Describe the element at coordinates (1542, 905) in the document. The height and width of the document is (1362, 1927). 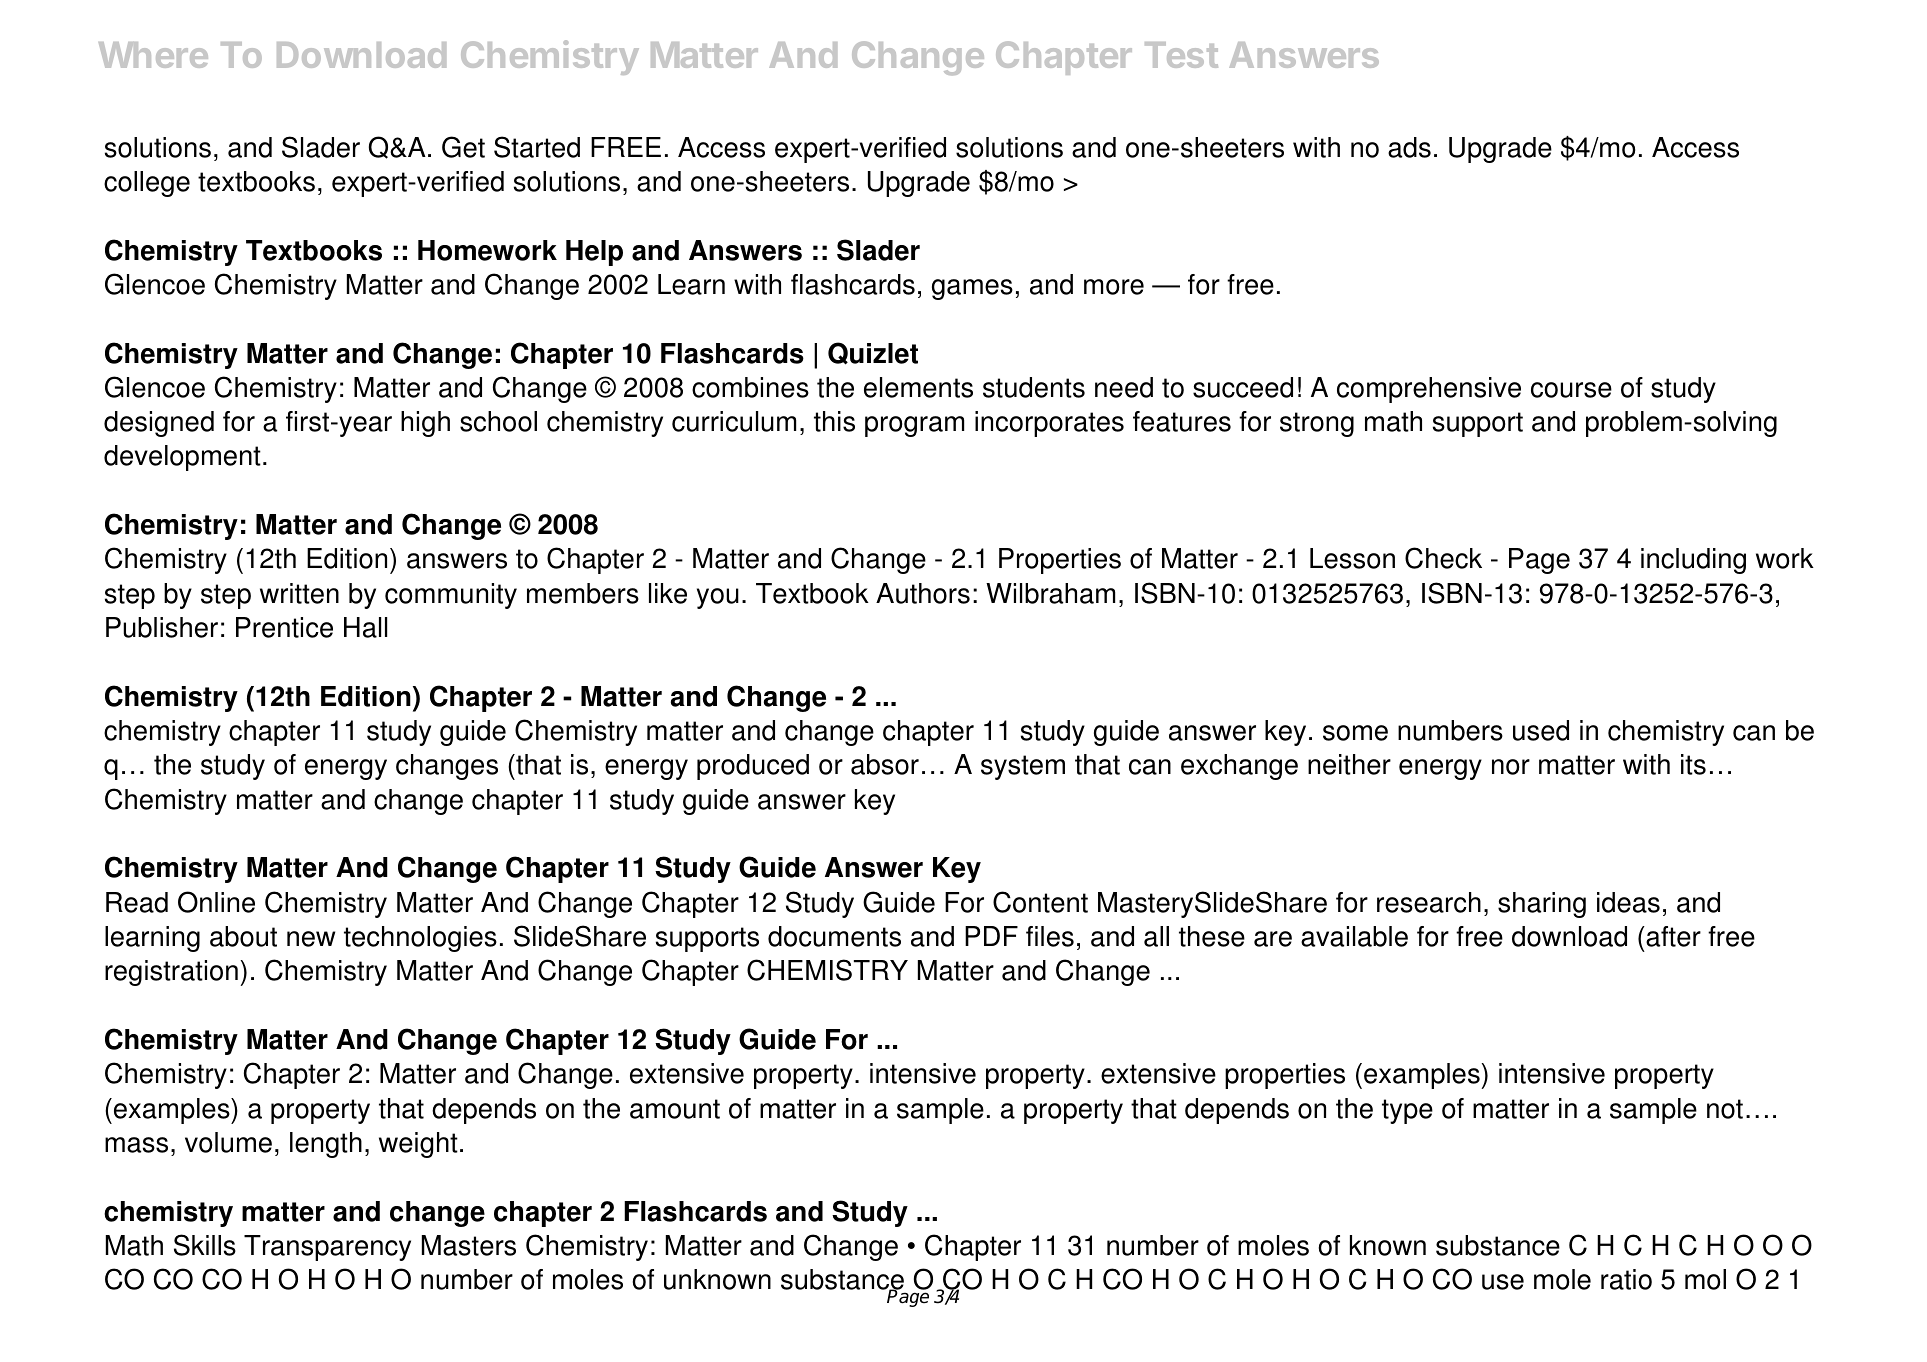
I see `sharing` at that location.
